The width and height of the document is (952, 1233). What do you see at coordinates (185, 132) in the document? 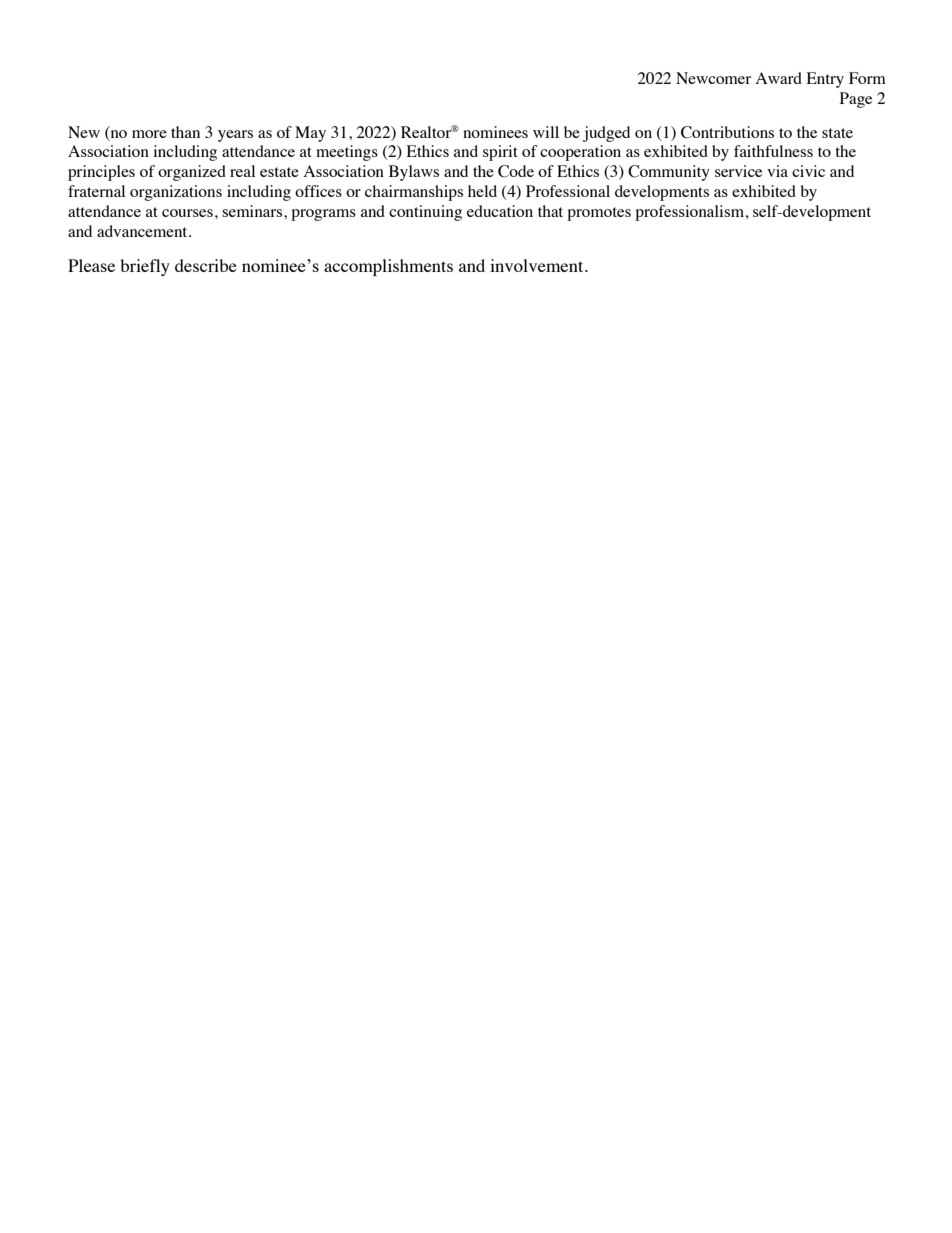
I see `than` at bounding box center [185, 132].
